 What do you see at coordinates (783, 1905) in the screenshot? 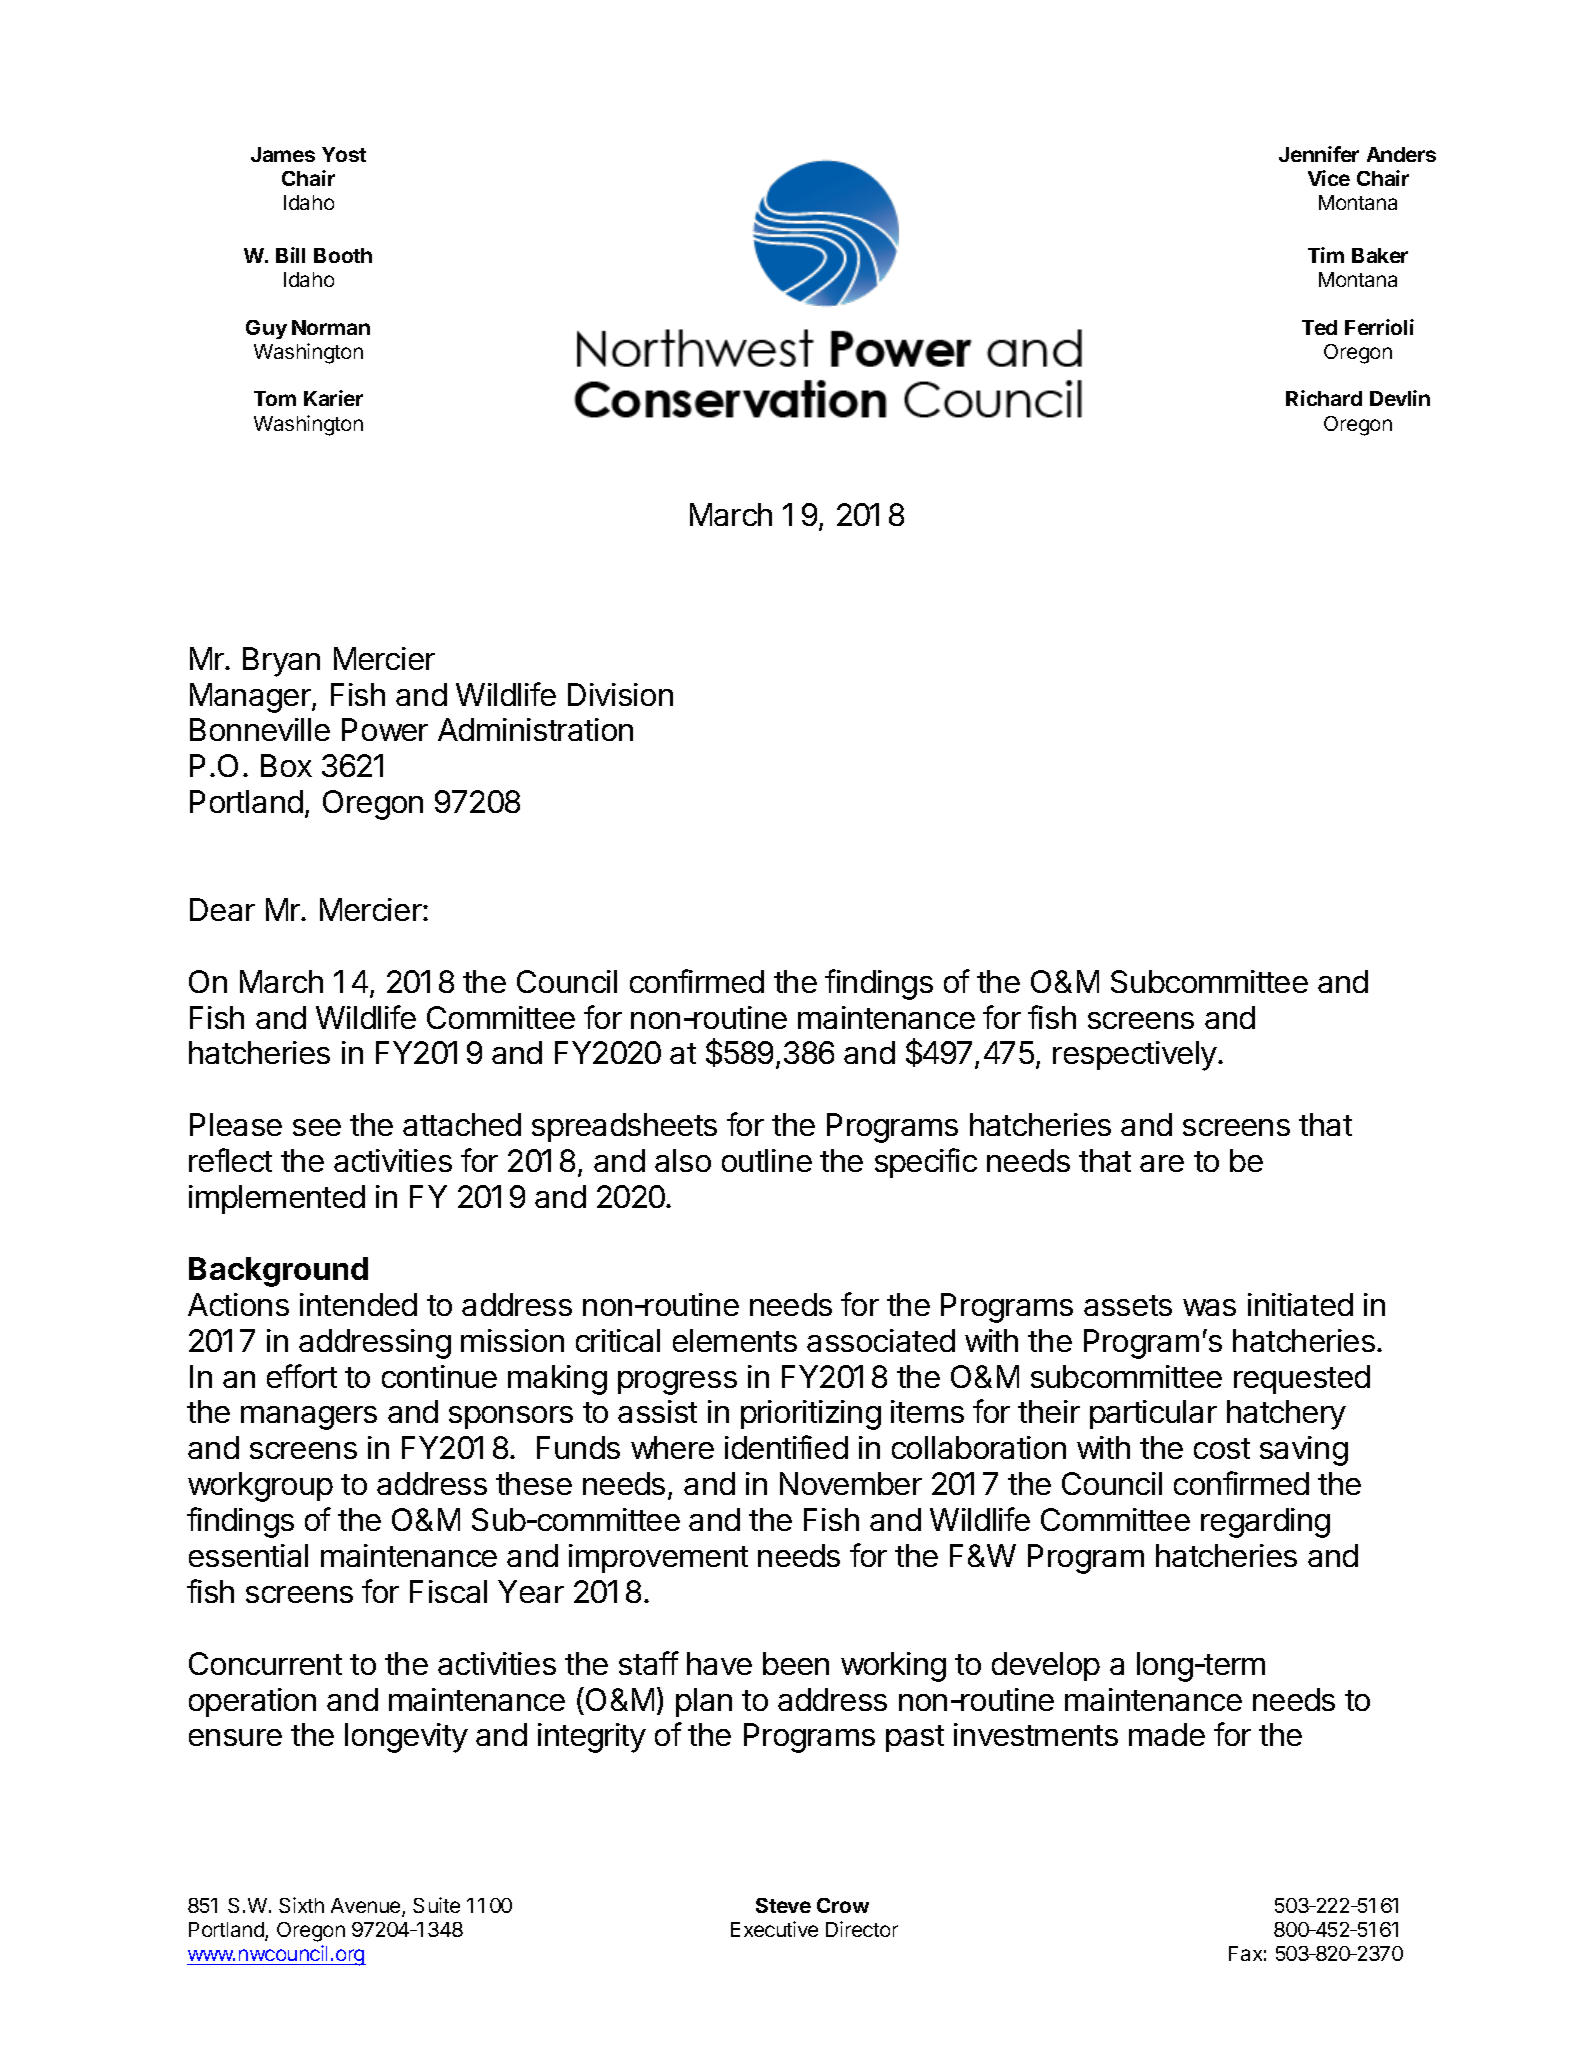
I see `Steve` at bounding box center [783, 1905].
